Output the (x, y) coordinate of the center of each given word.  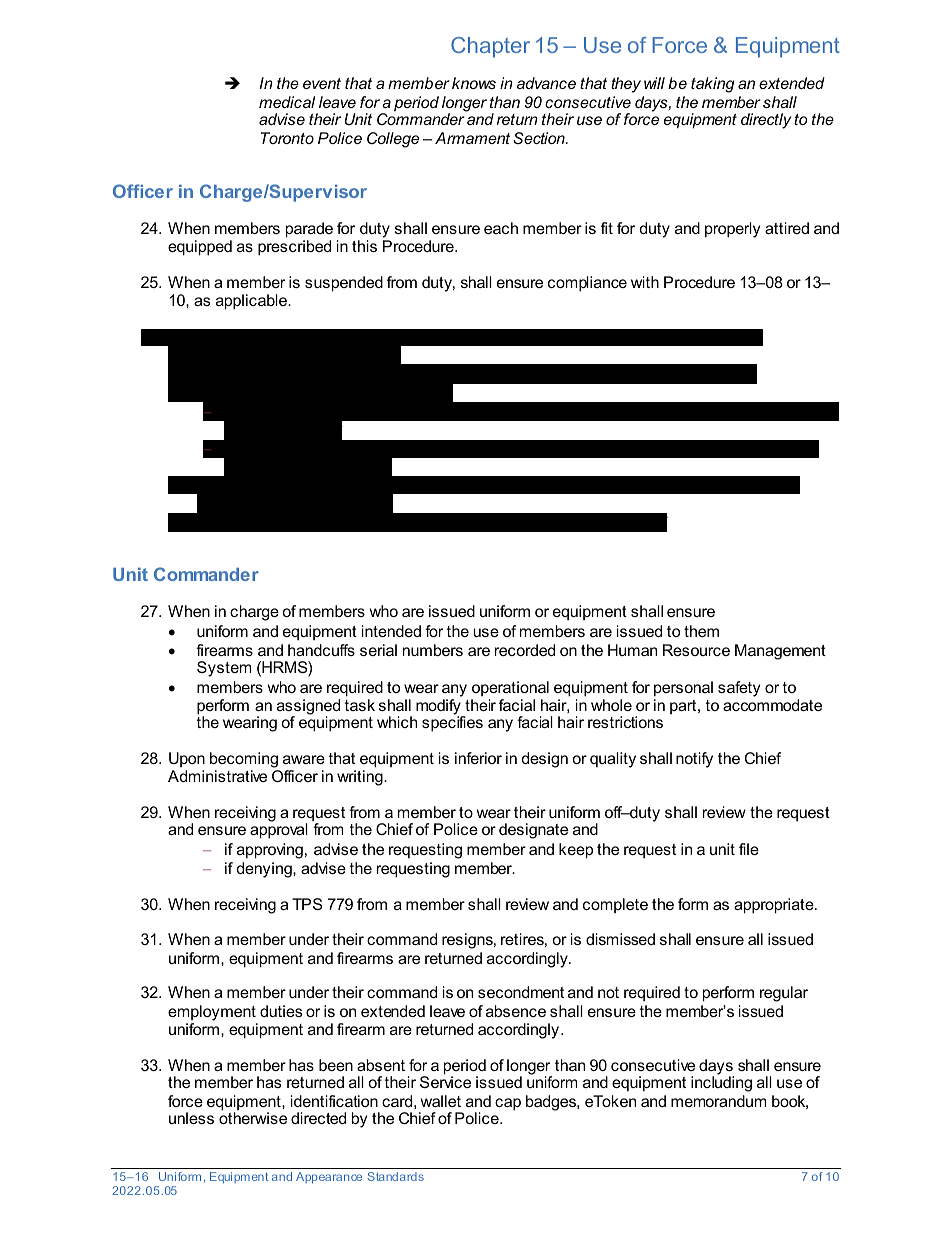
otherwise (253, 1118)
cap (508, 1104)
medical (287, 102)
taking (712, 85)
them (701, 631)
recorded (525, 650)
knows (474, 83)
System (224, 669)
